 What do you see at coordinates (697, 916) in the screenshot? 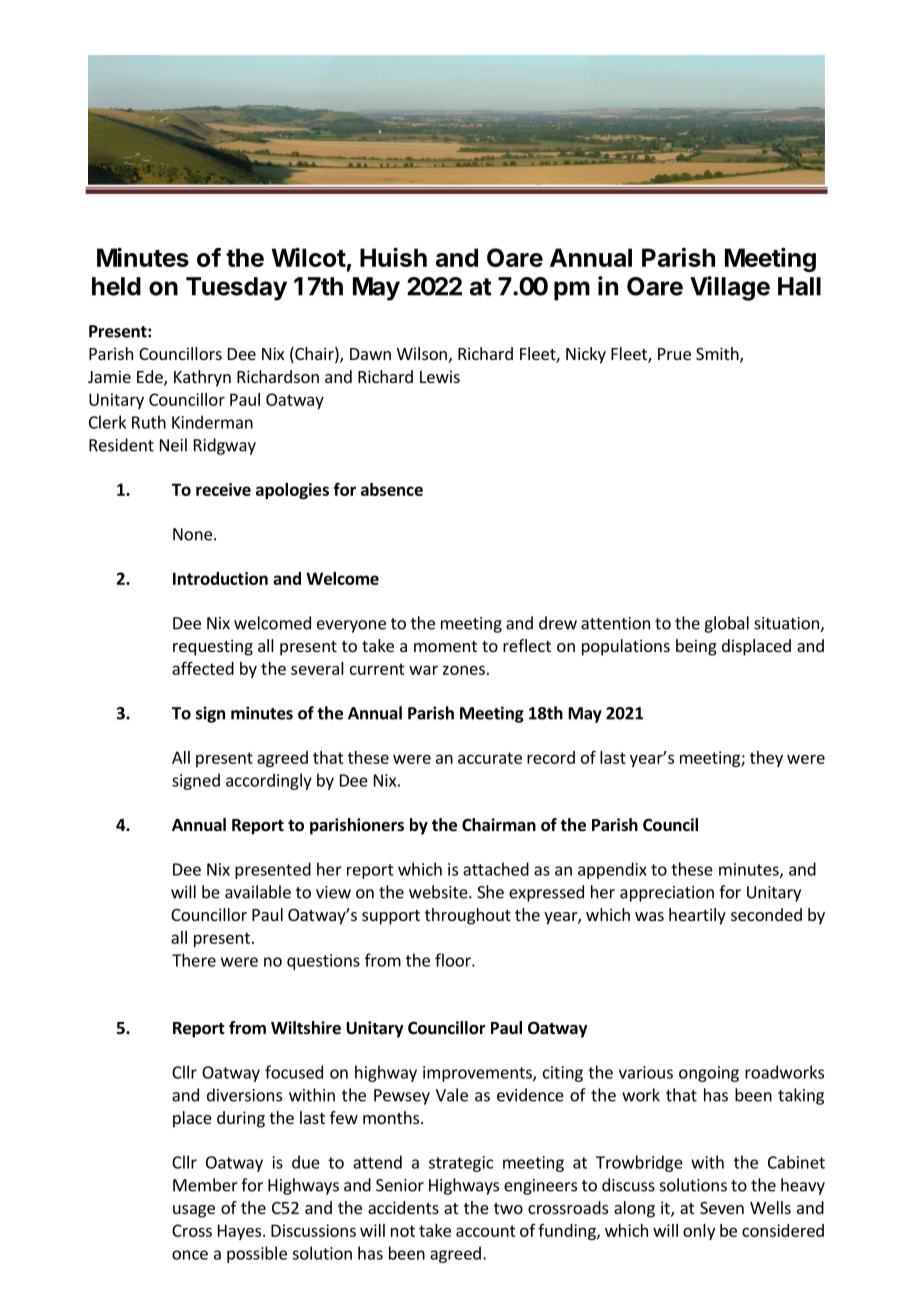
I see `heartily` at bounding box center [697, 916].
